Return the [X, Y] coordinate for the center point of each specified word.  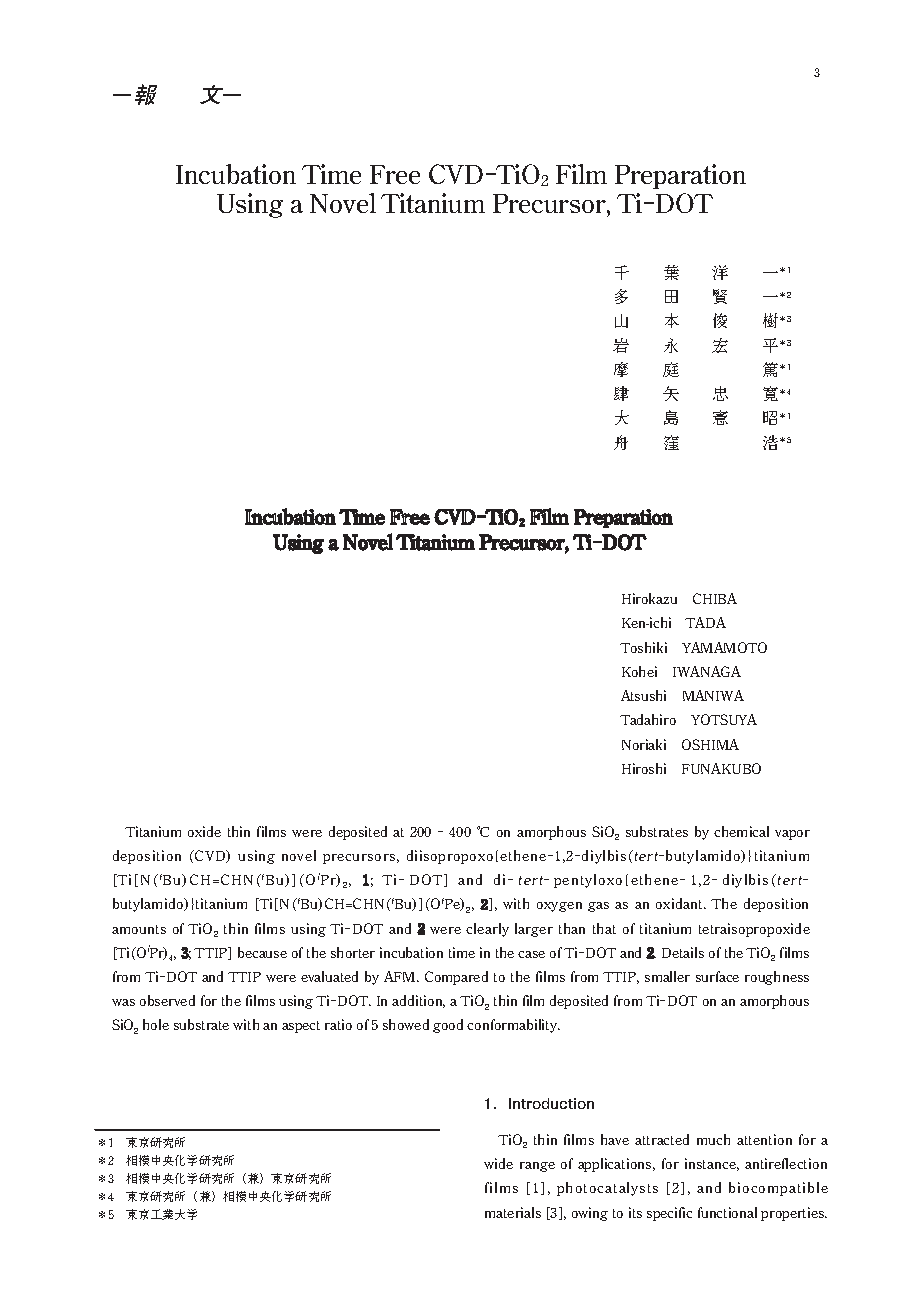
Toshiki [643, 647]
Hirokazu [649, 598]
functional [727, 1212]
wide [498, 1163]
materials [513, 1212]
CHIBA [715, 598]
